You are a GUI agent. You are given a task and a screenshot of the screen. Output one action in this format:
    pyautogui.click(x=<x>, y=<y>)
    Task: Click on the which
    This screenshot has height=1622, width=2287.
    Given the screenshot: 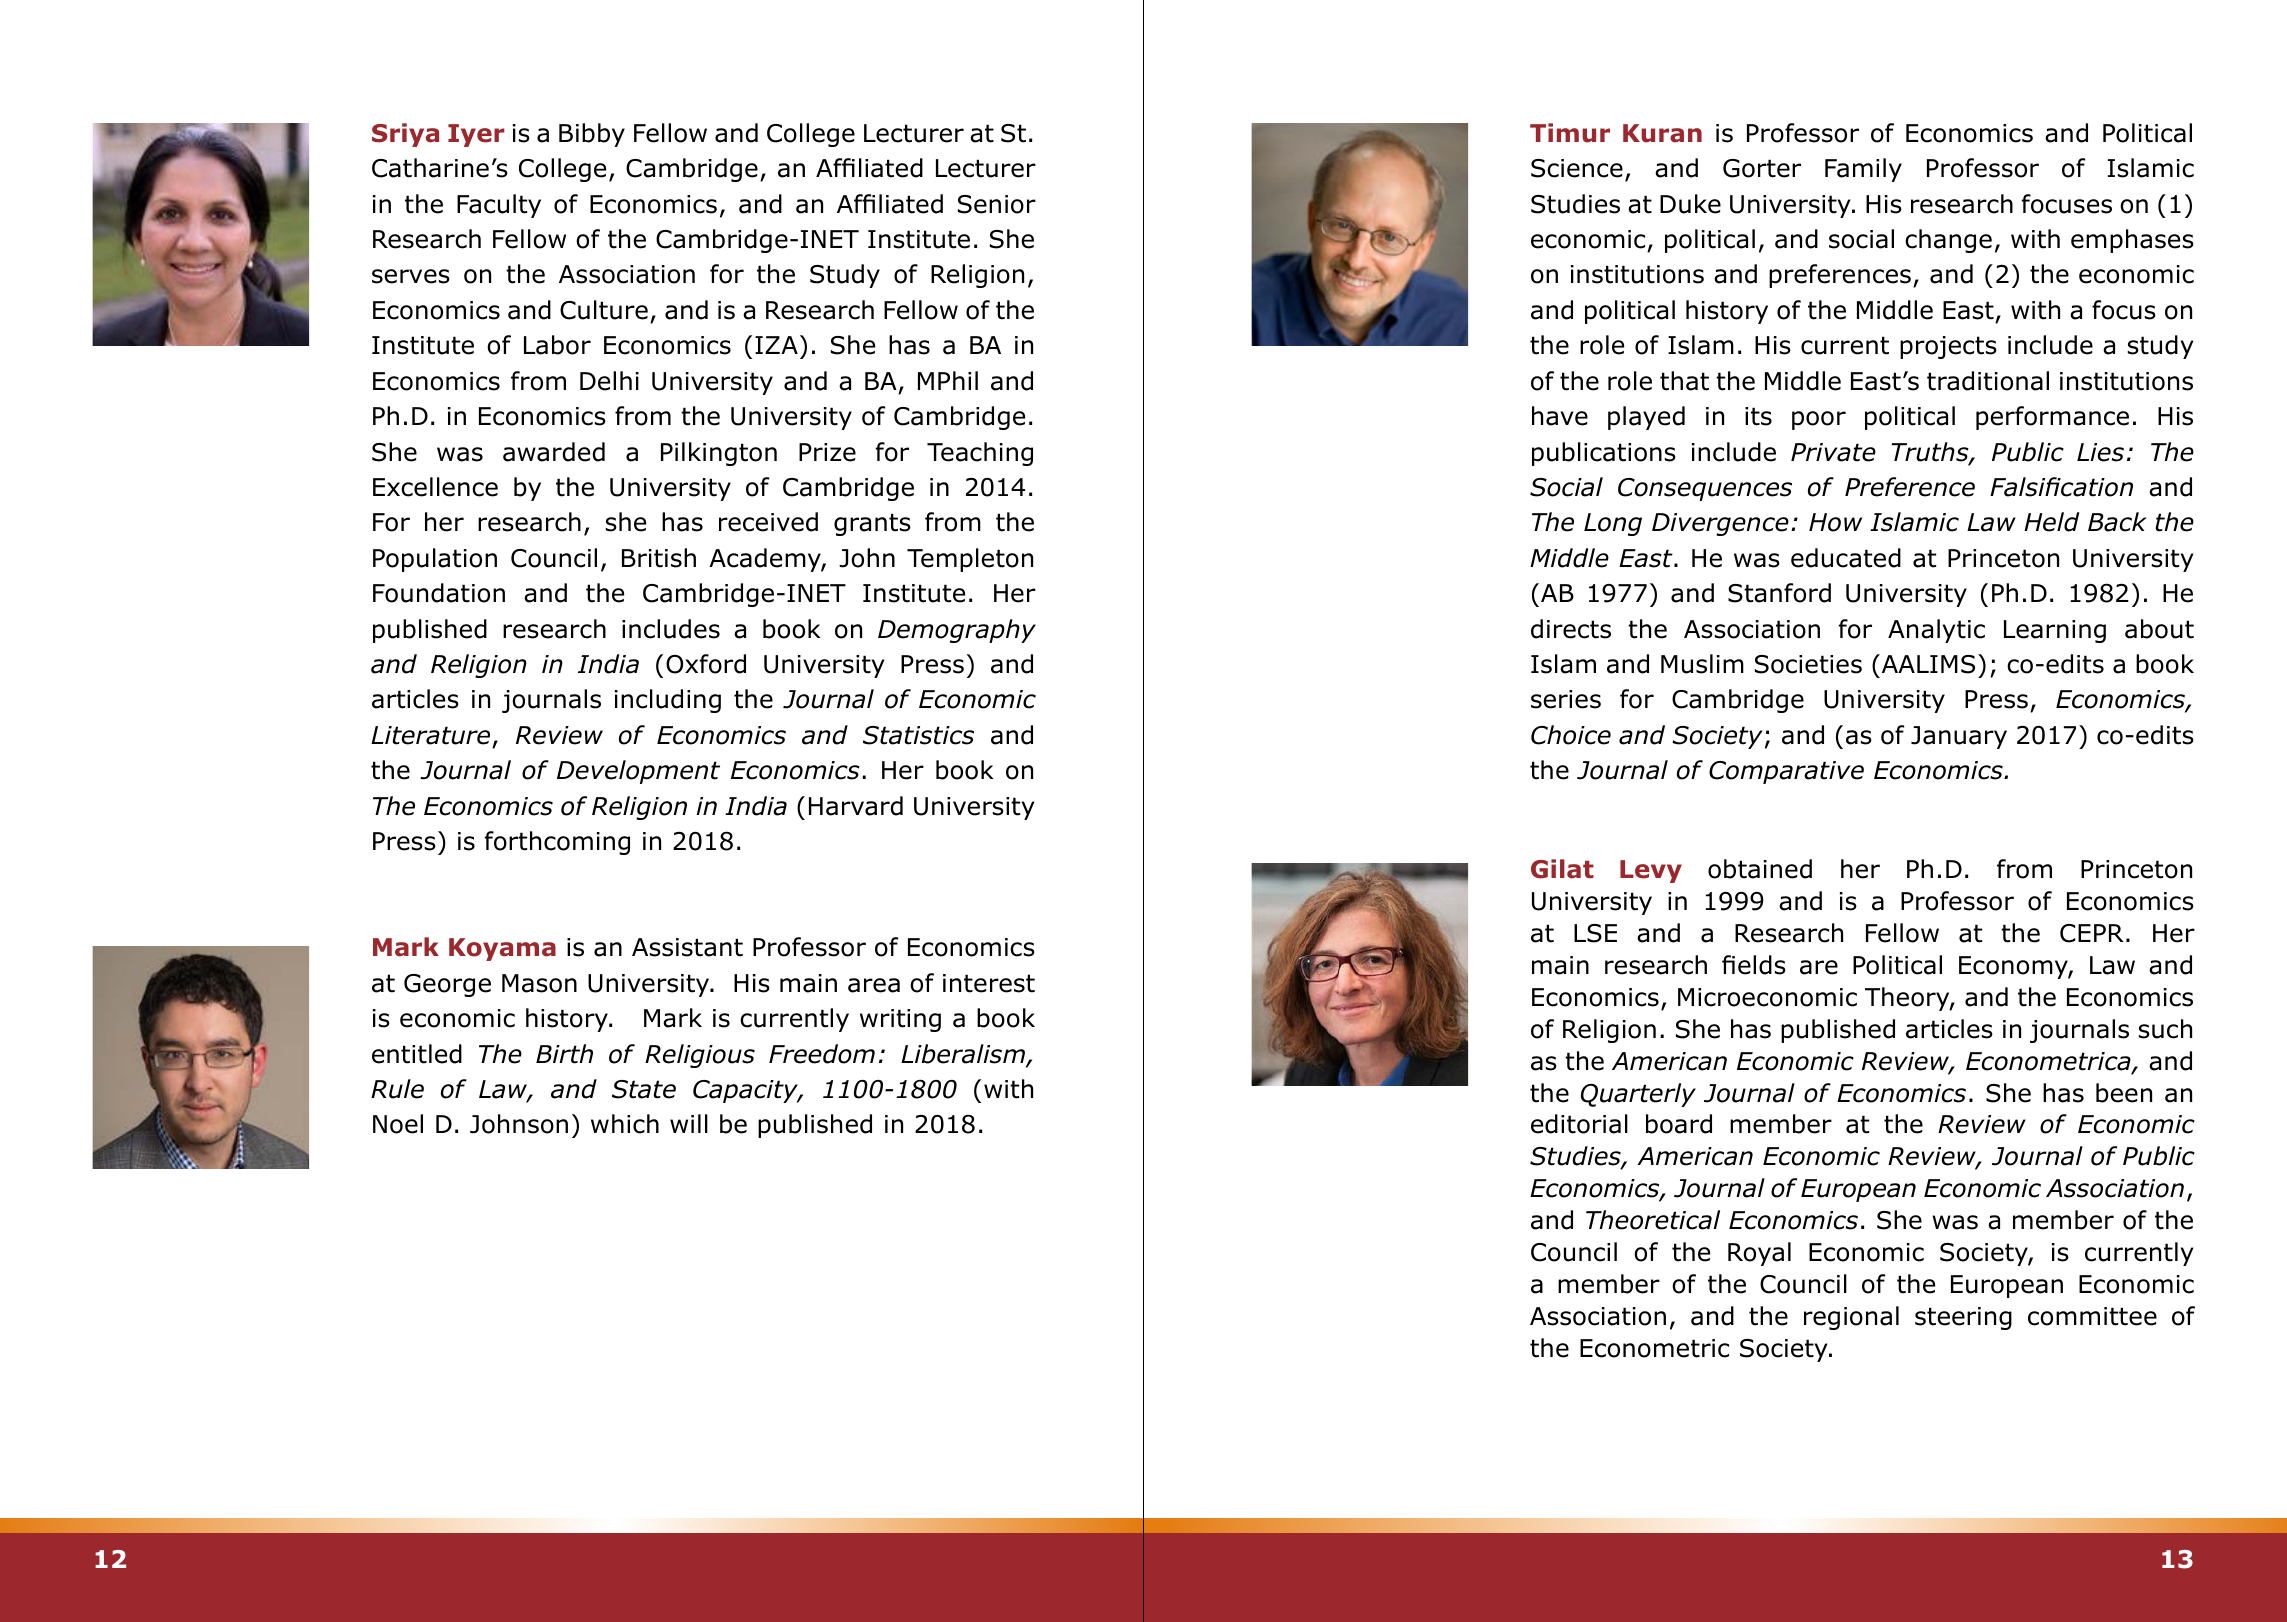 What is the action you would take?
    pyautogui.click(x=625, y=1124)
